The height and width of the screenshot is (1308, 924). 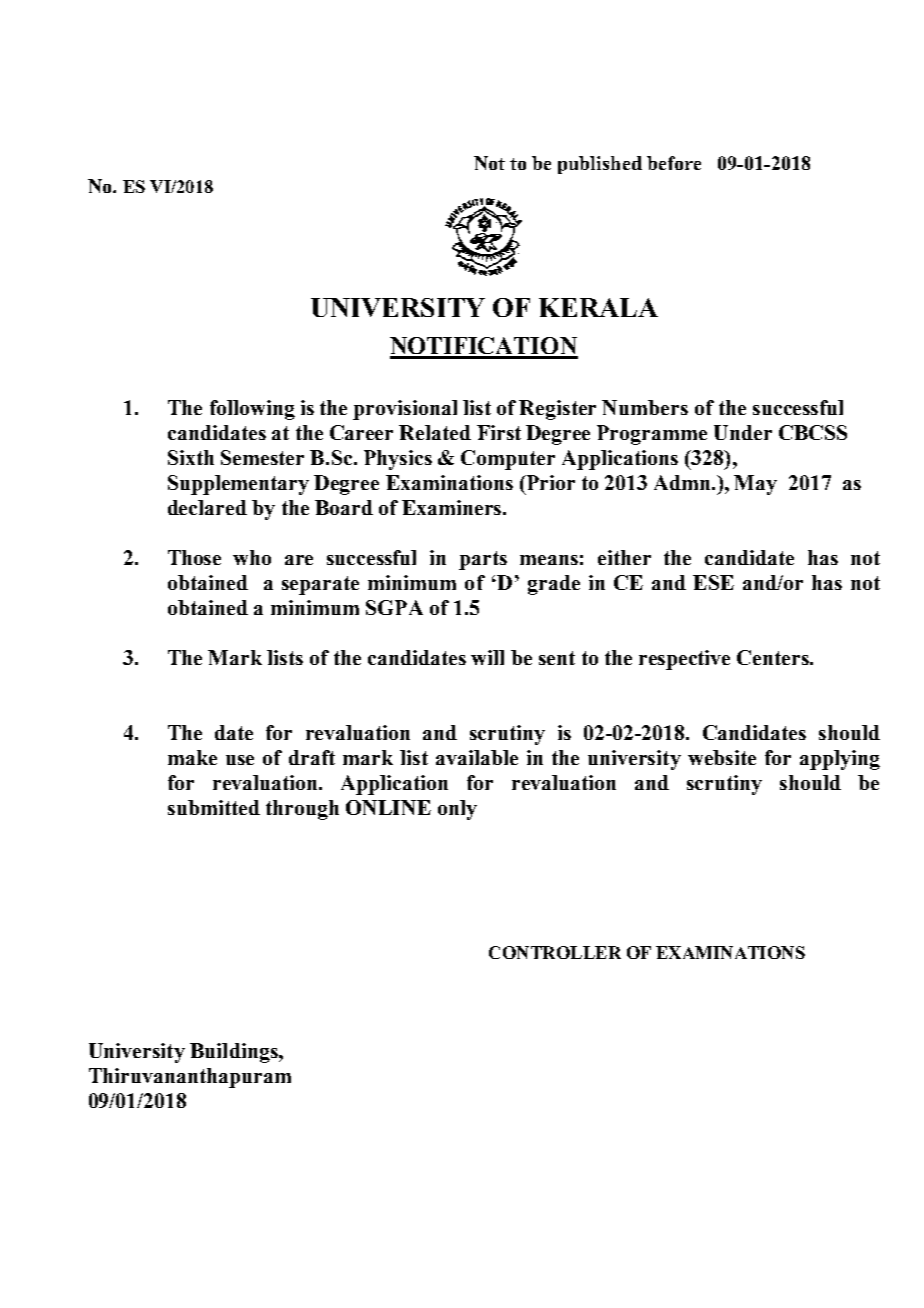 What do you see at coordinates (252, 557) in the screenshot?
I see `who` at bounding box center [252, 557].
